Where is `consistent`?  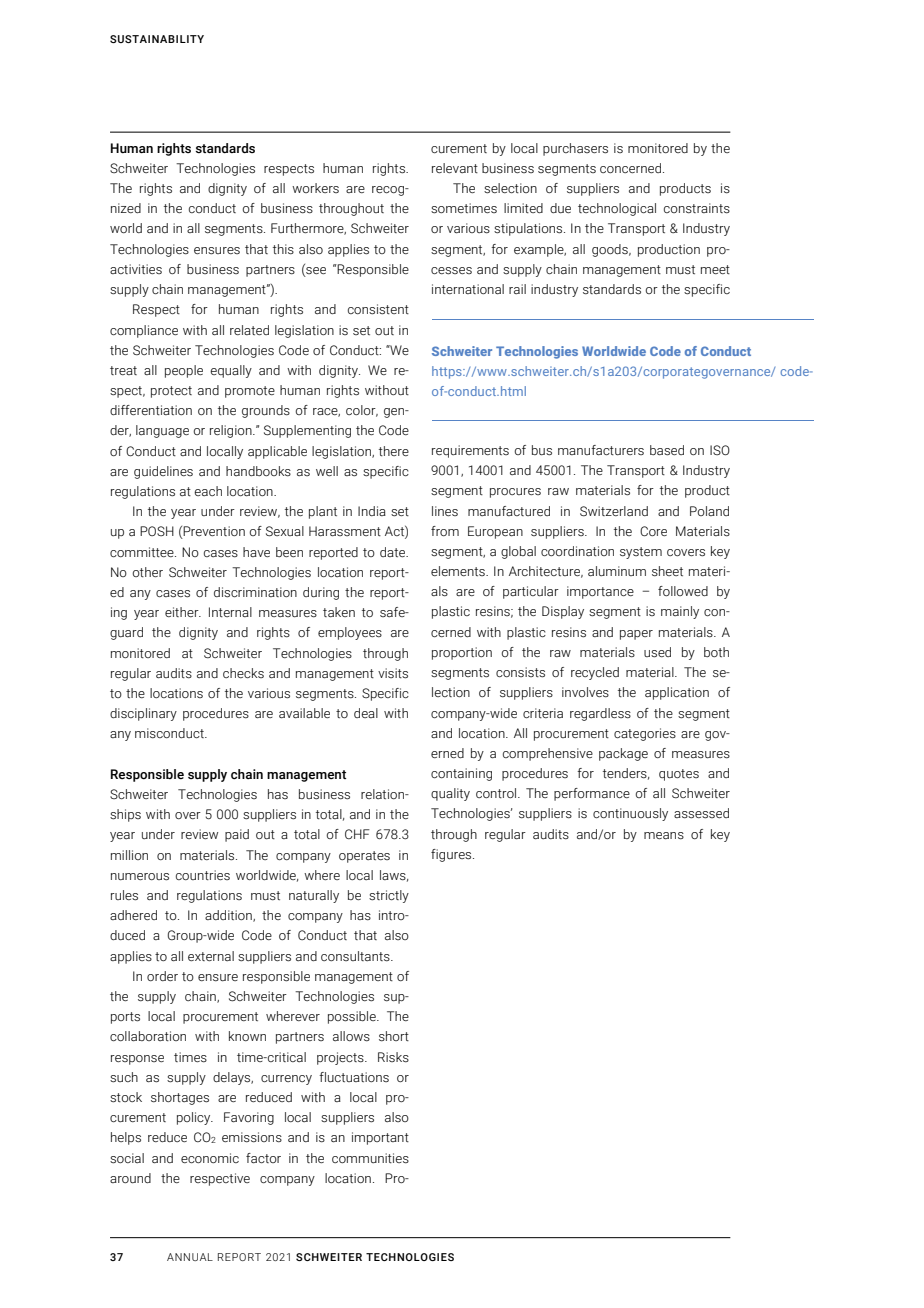
consistent is located at coordinates (378, 309).
